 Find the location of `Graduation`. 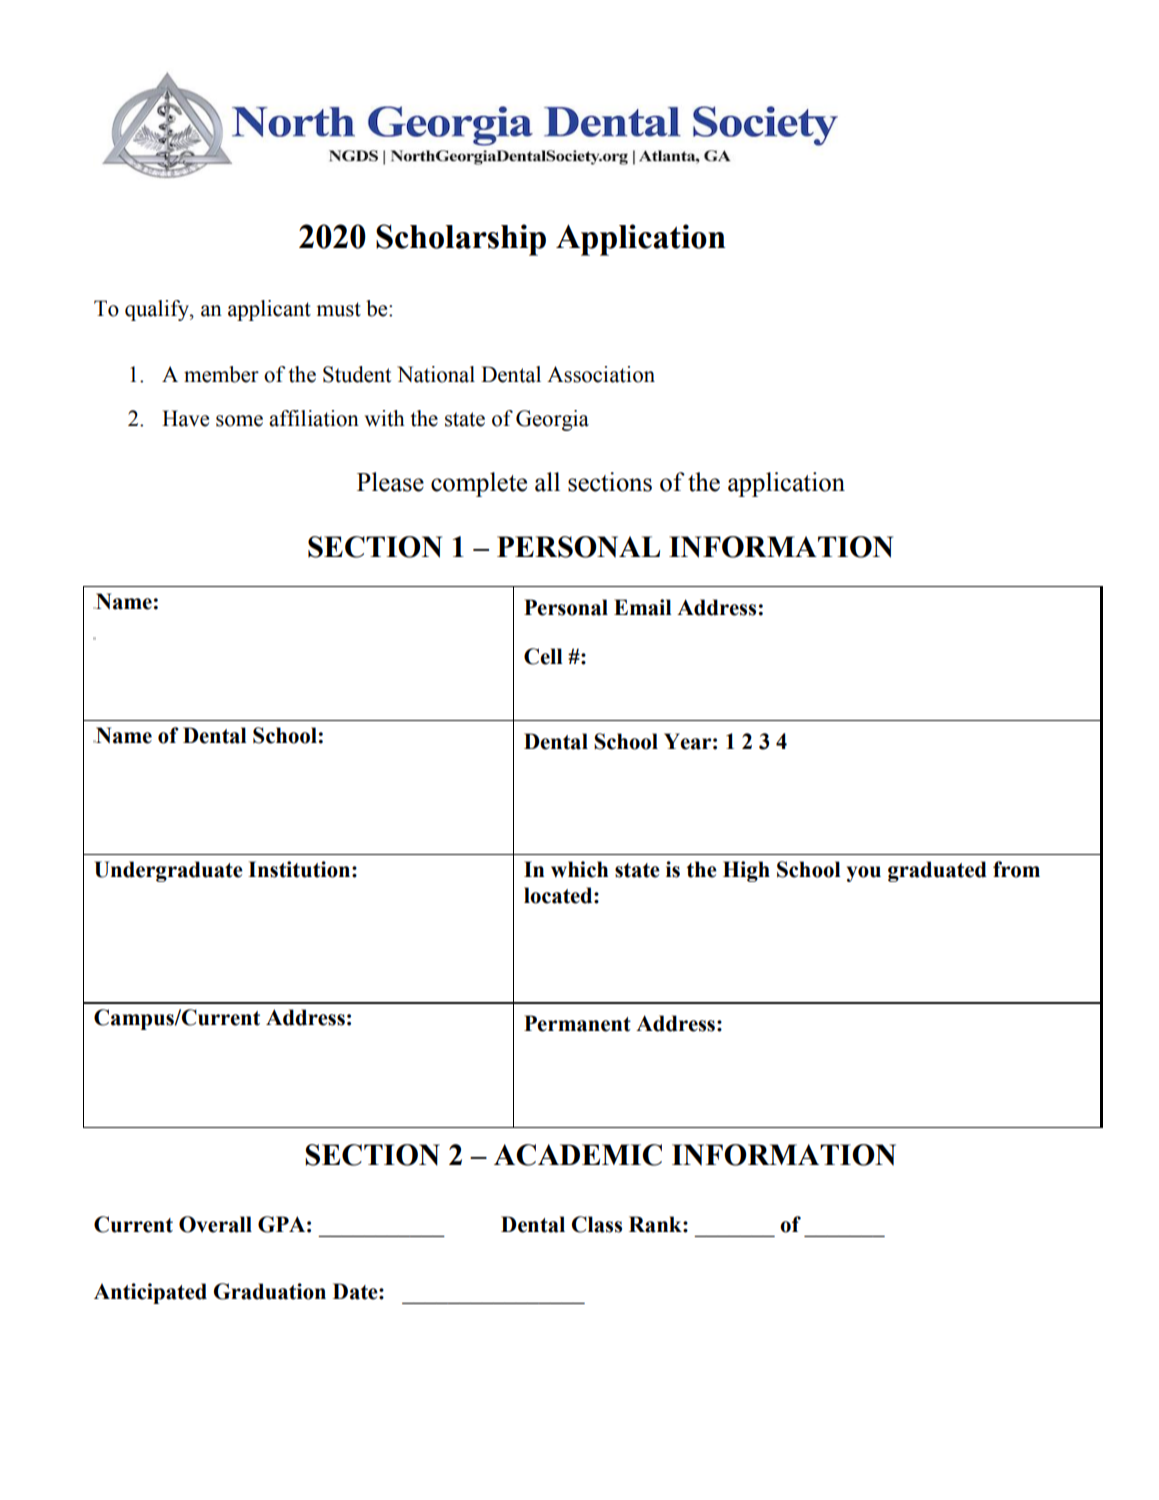

Graduation is located at coordinates (270, 1291).
